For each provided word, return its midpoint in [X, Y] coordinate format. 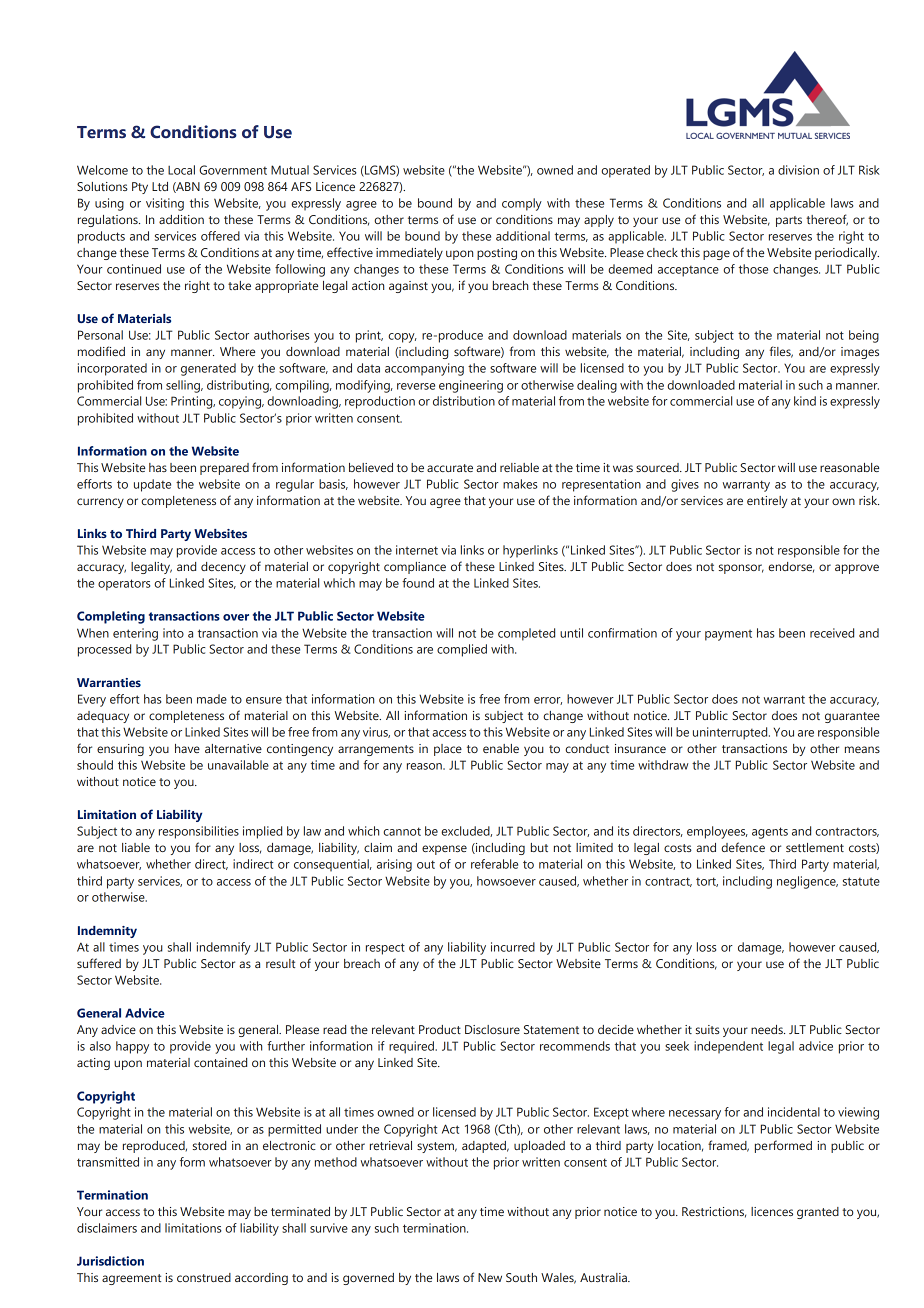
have [187, 748]
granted [818, 1213]
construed [204, 1277]
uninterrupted [731, 733]
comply [522, 204]
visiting [165, 204]
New [490, 1277]
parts [789, 221]
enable [501, 748]
